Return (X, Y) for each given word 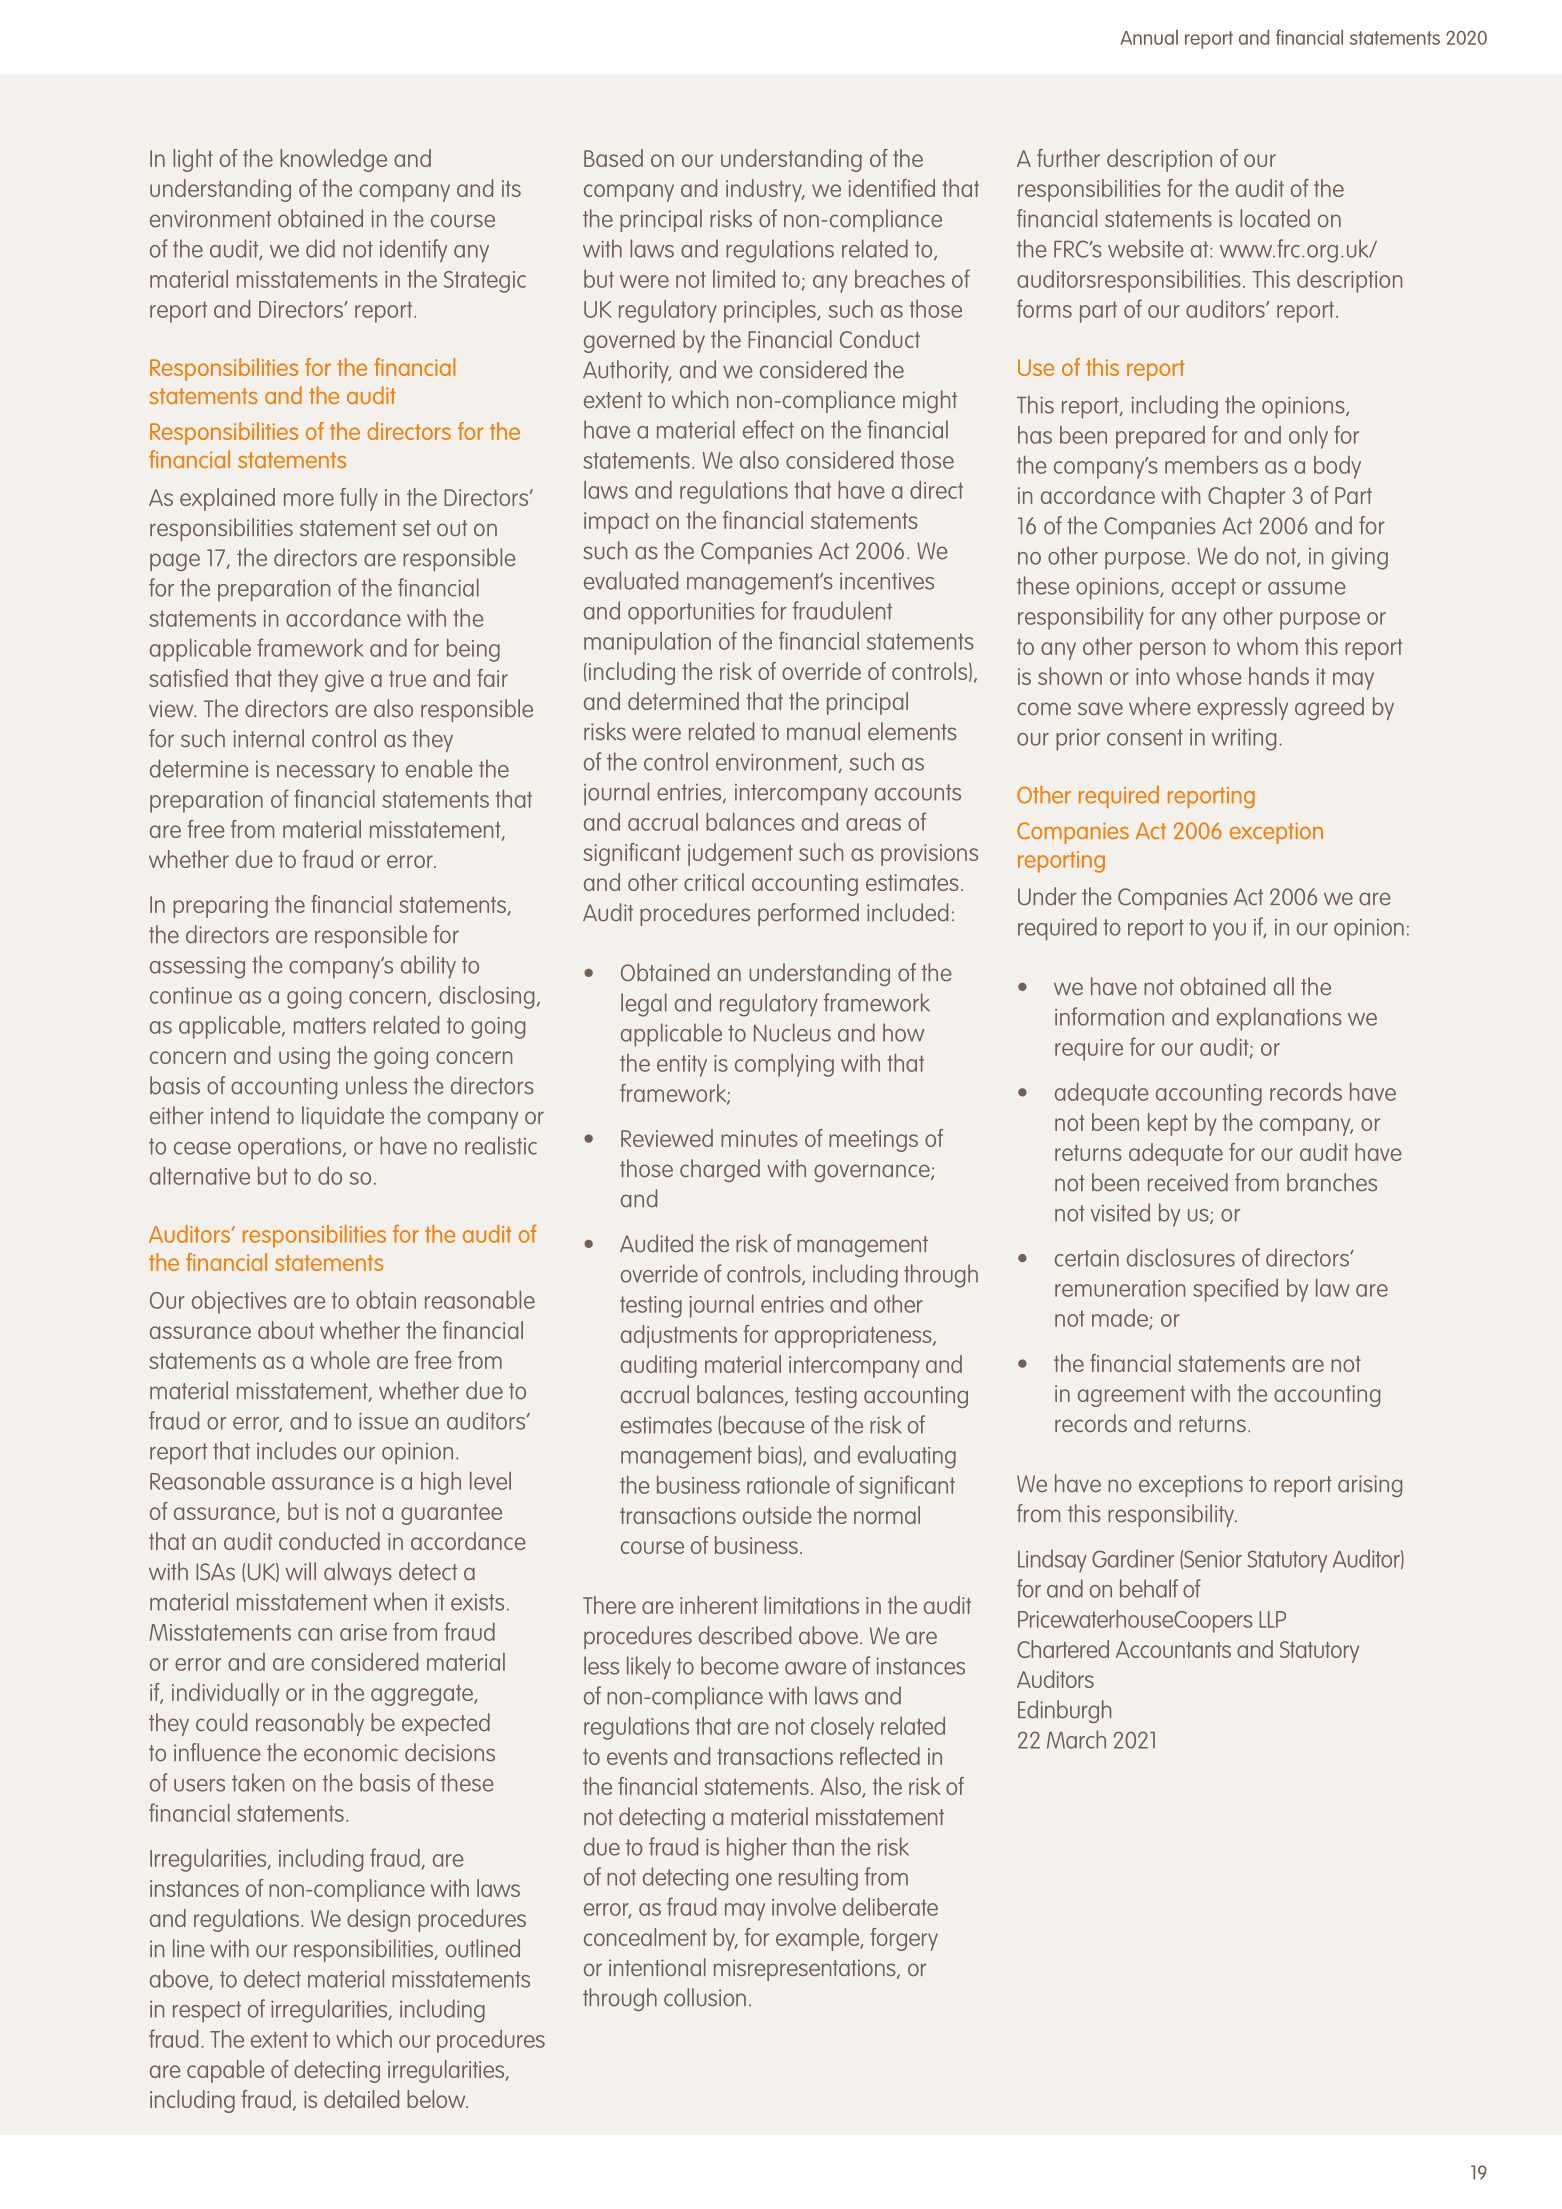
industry (765, 190)
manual (823, 731)
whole (340, 1360)
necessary (326, 774)
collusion (705, 1997)
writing (1244, 740)
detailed (361, 2099)
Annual (1149, 37)
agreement (1131, 1396)
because (764, 1424)
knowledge (333, 160)
